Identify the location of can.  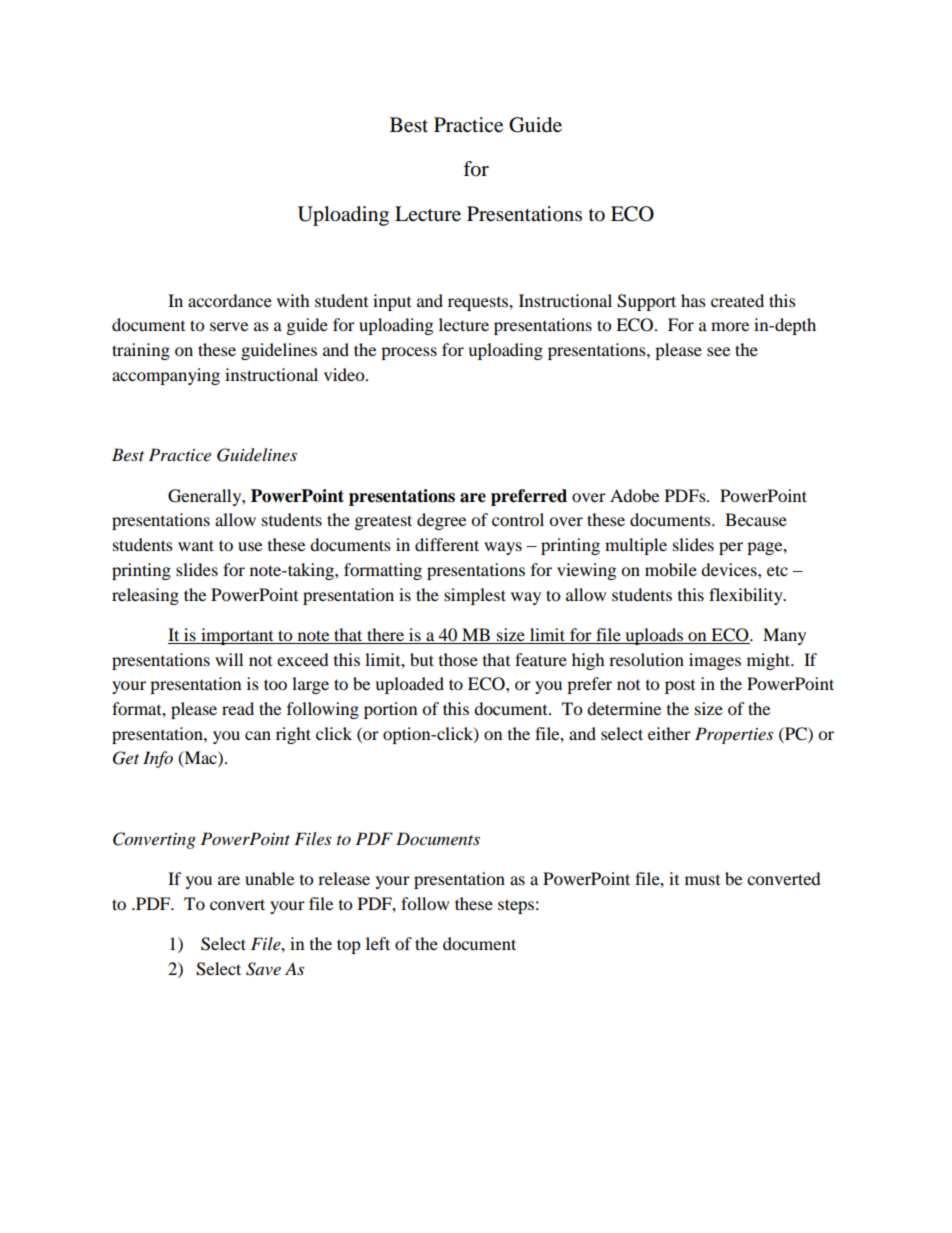
(258, 735).
